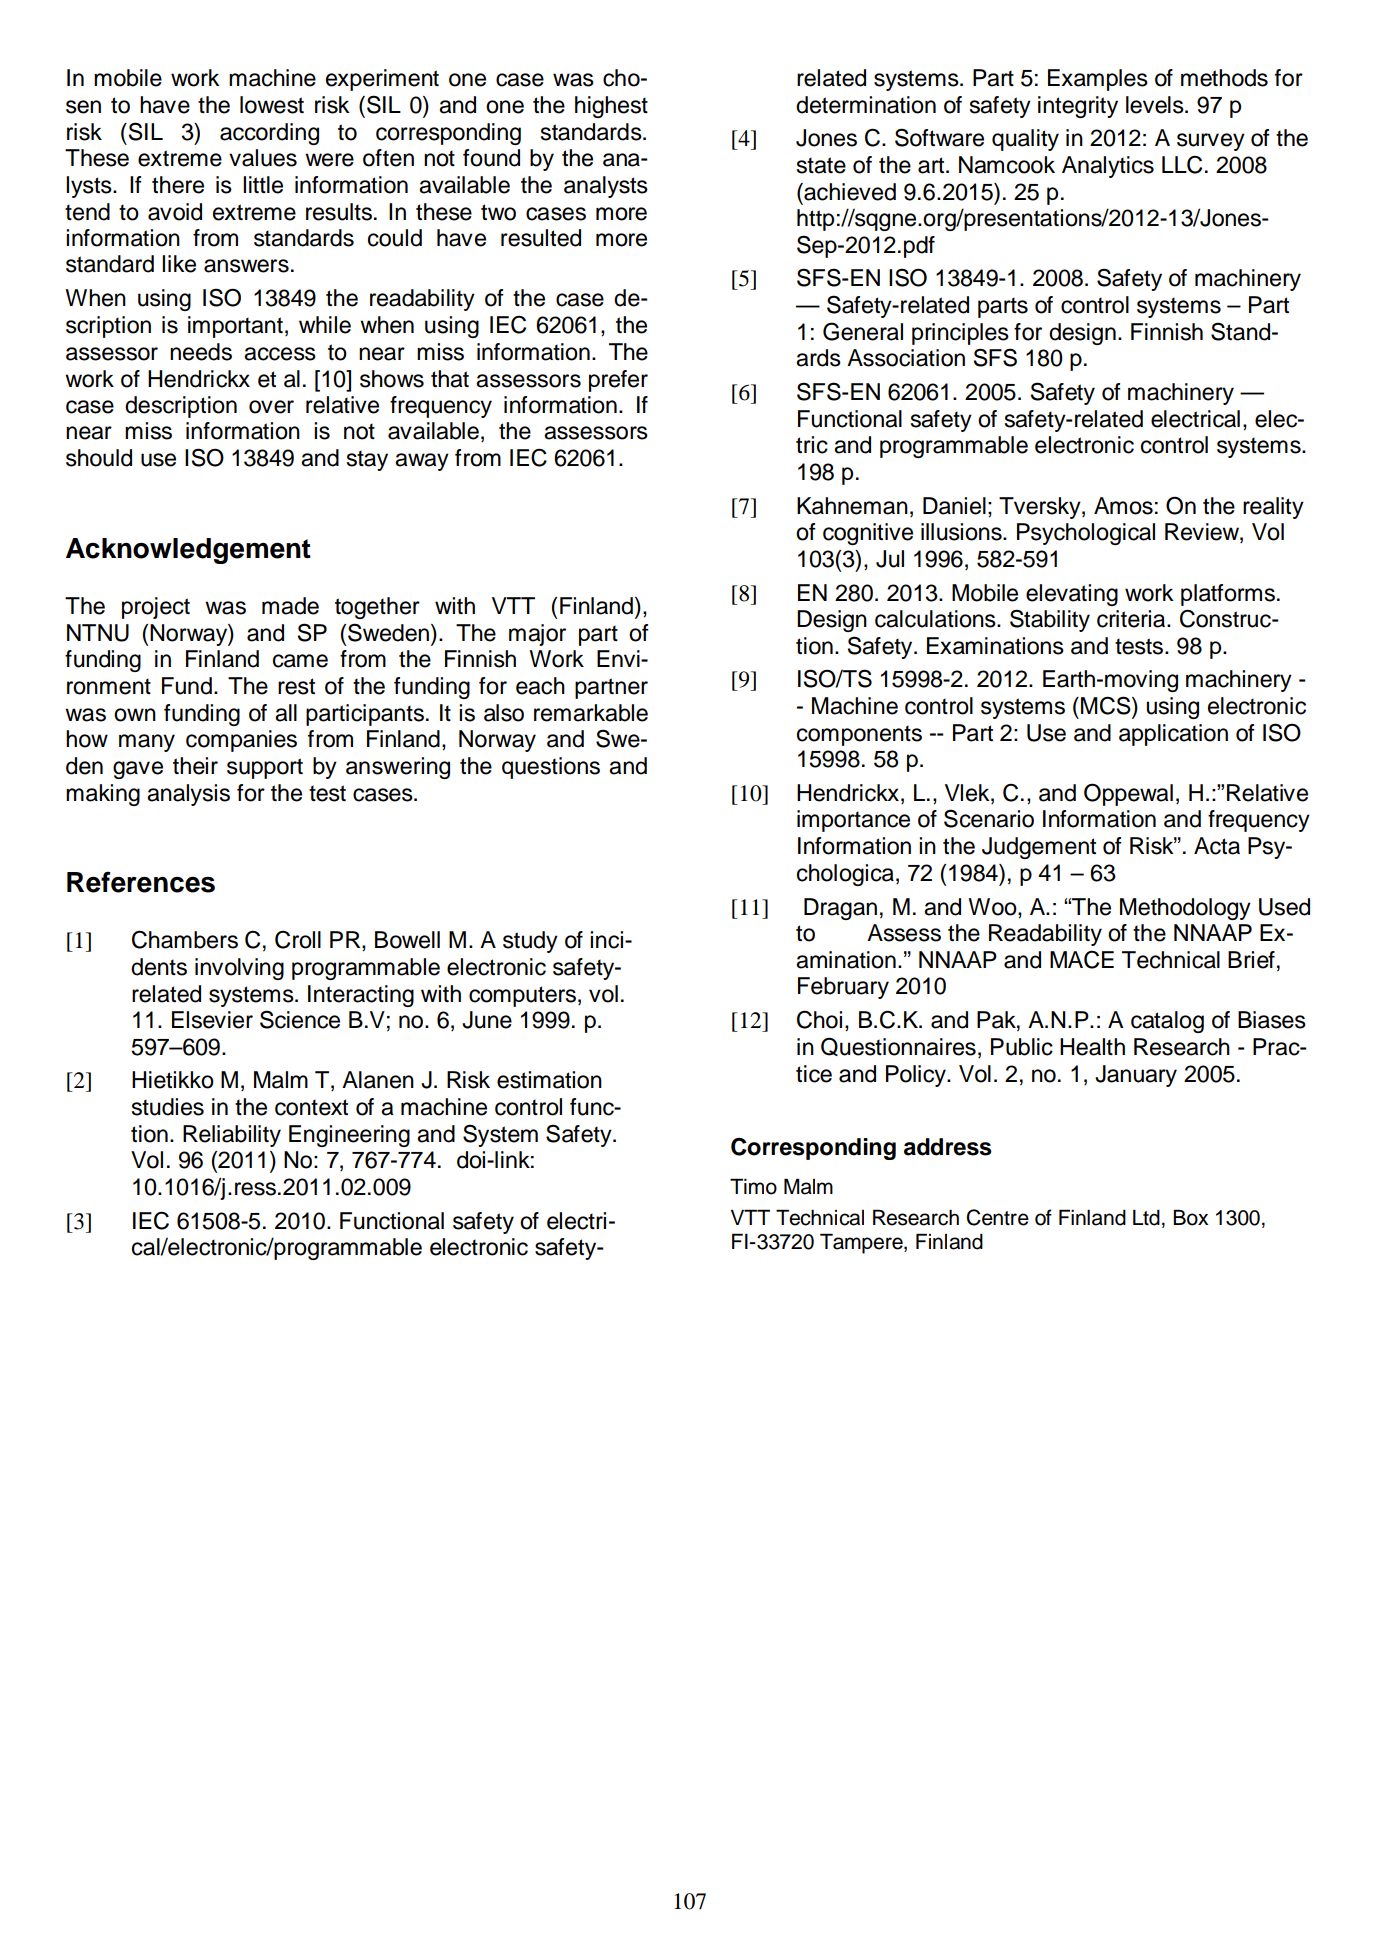 This image has height=1951, width=1379. What do you see at coordinates (1123, 506) in the image?
I see `Amos` at bounding box center [1123, 506].
